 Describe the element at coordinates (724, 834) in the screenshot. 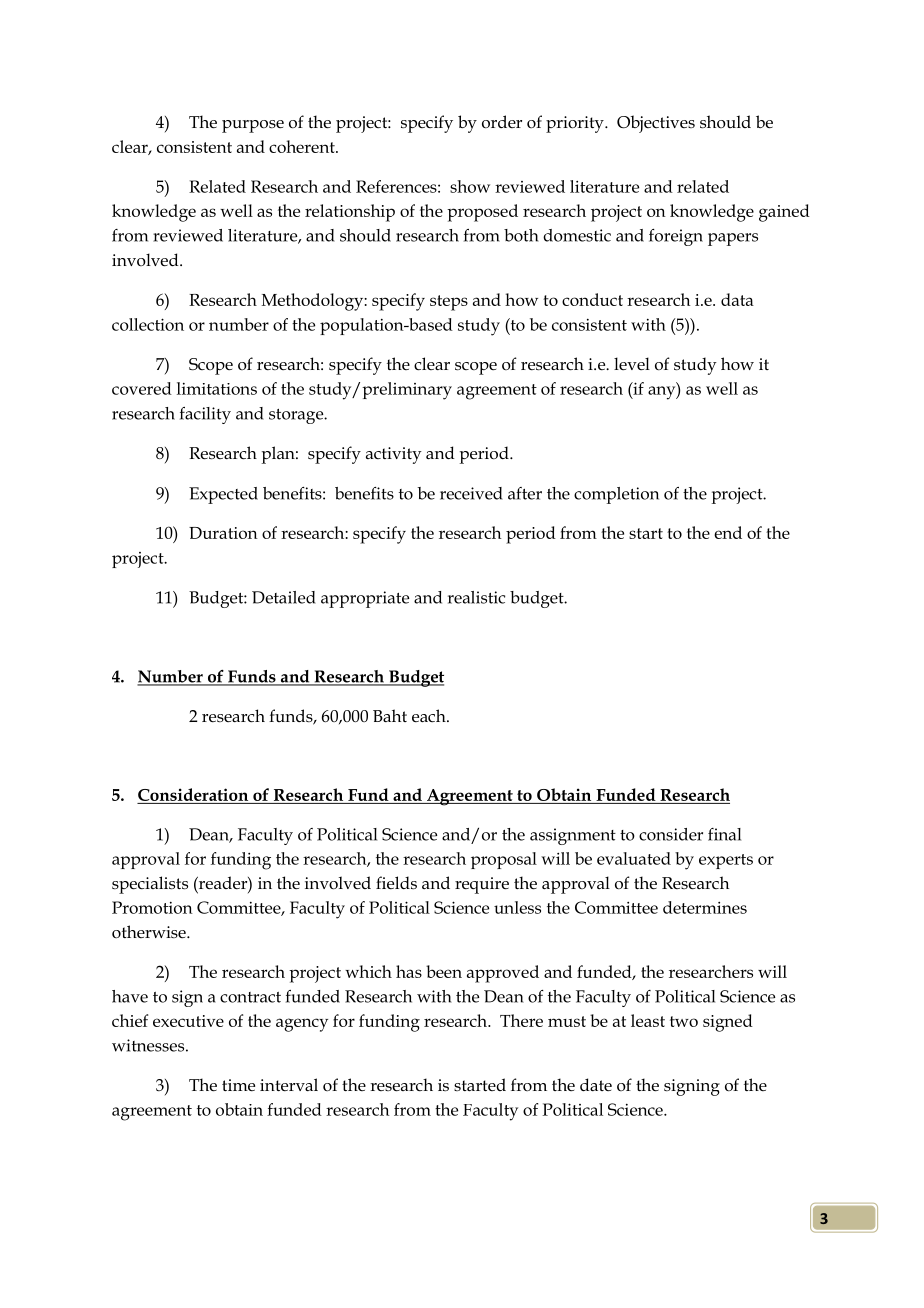

I see `final` at that location.
